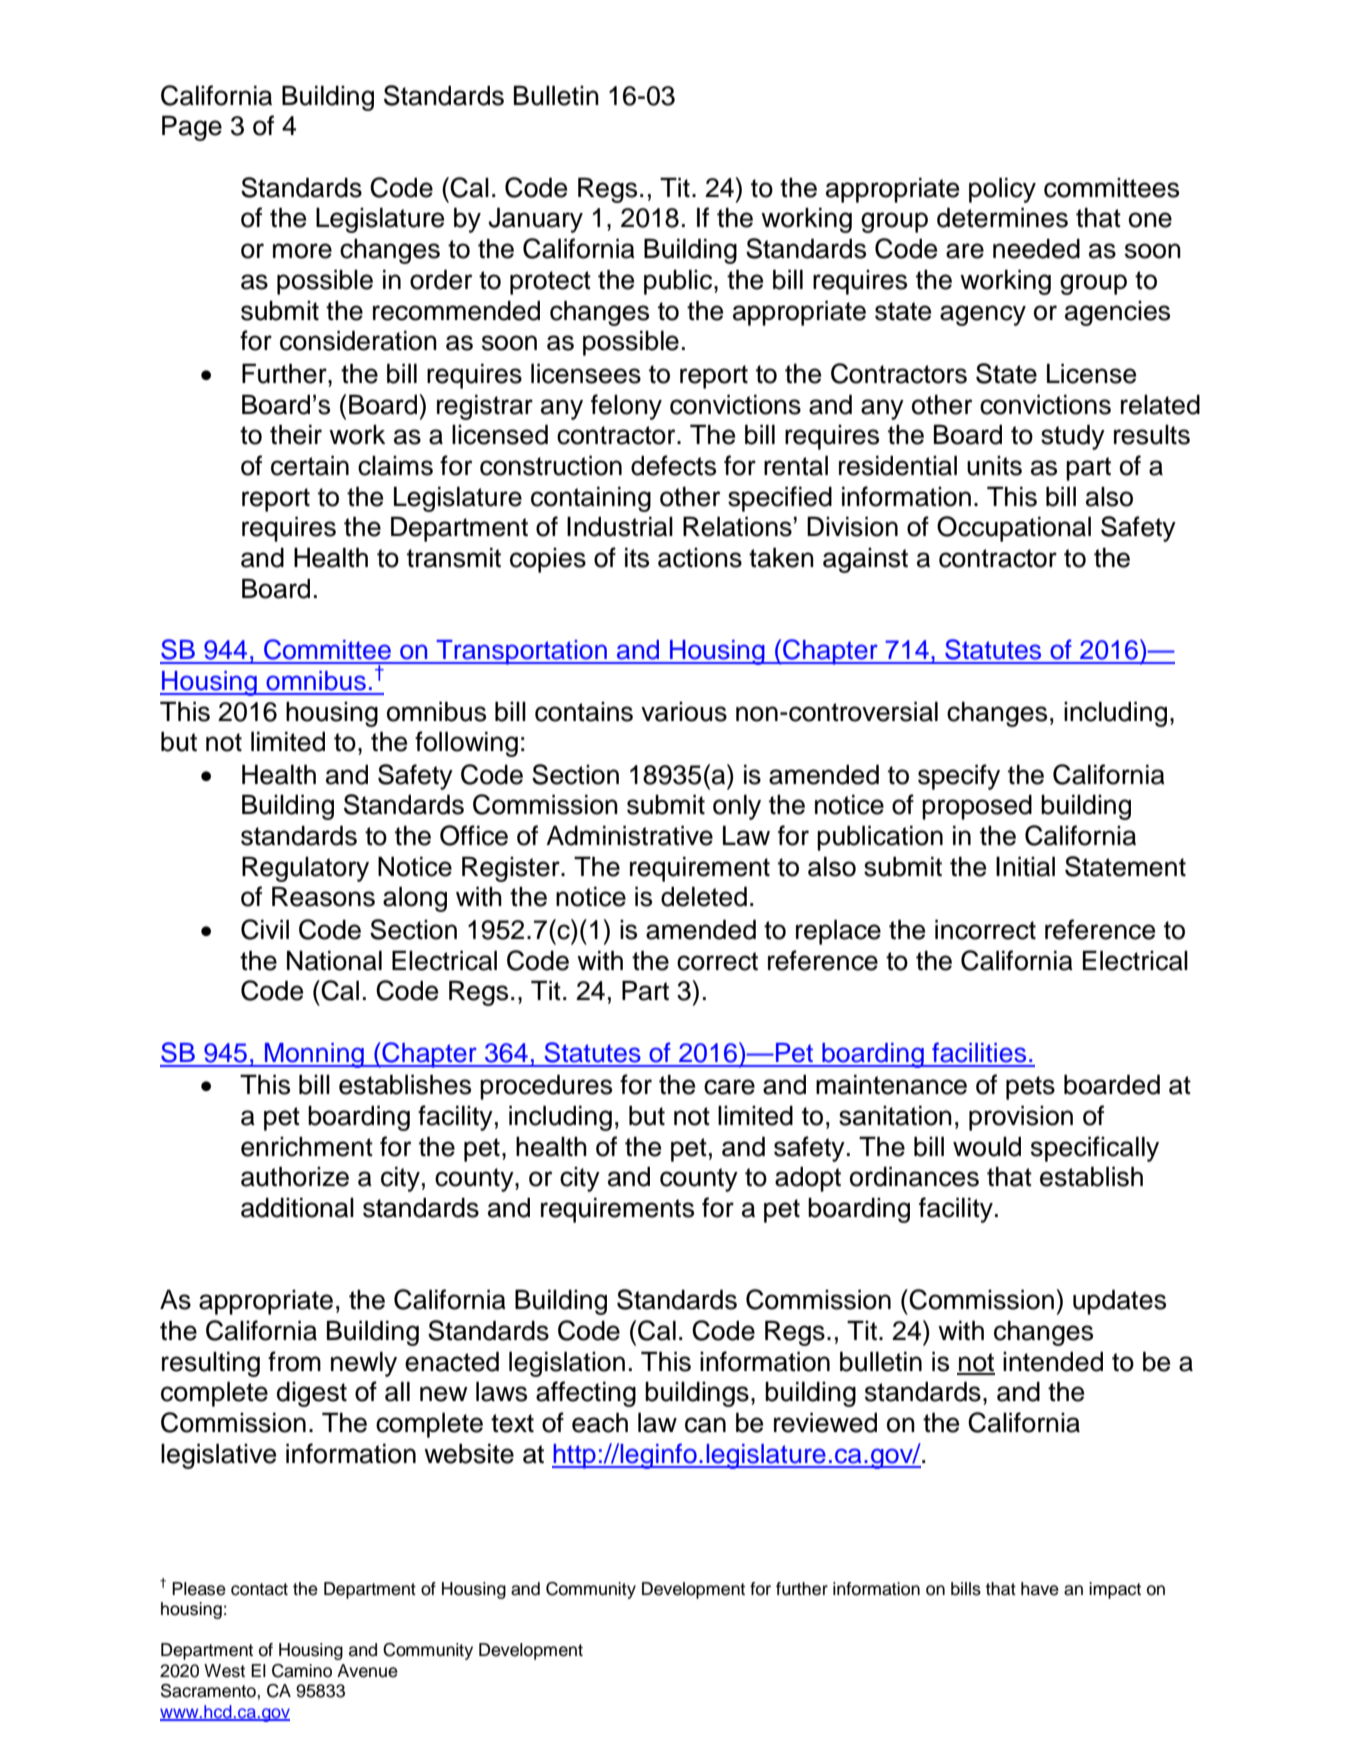  I want to click on actions, so click(700, 558).
